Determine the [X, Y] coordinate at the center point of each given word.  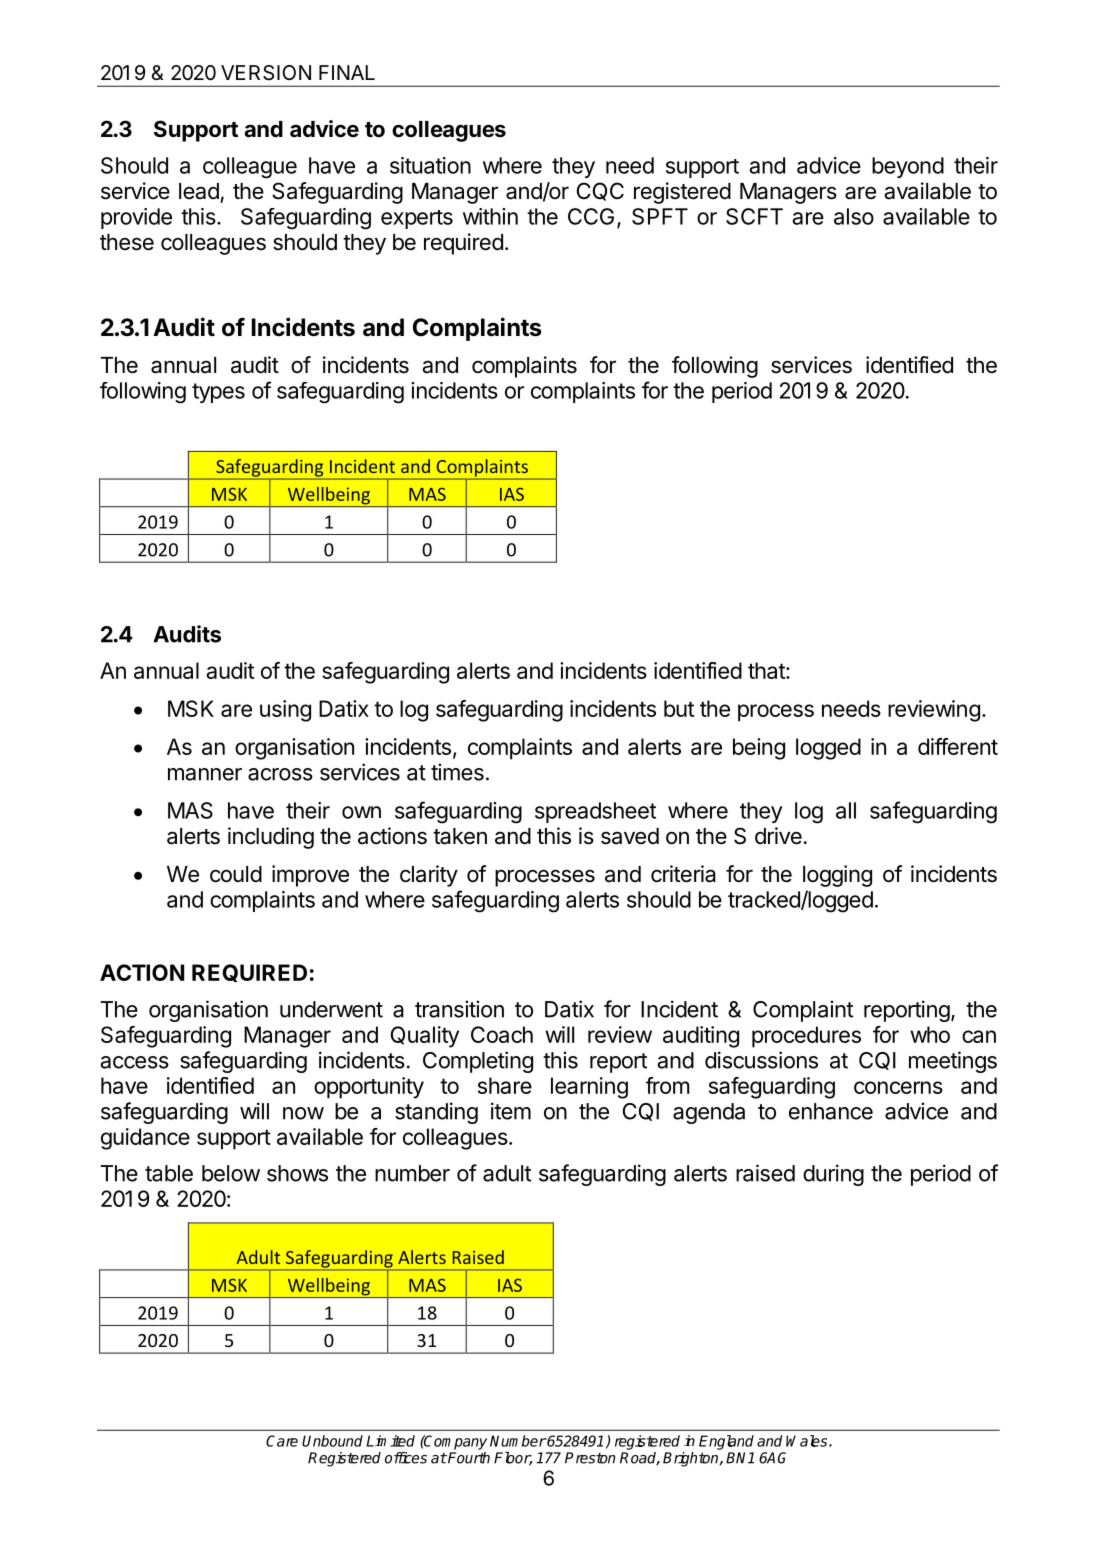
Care [282, 1441]
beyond [908, 167]
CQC [600, 191]
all [846, 810]
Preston [590, 1458]
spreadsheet [595, 812]
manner [205, 774]
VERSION [266, 73]
